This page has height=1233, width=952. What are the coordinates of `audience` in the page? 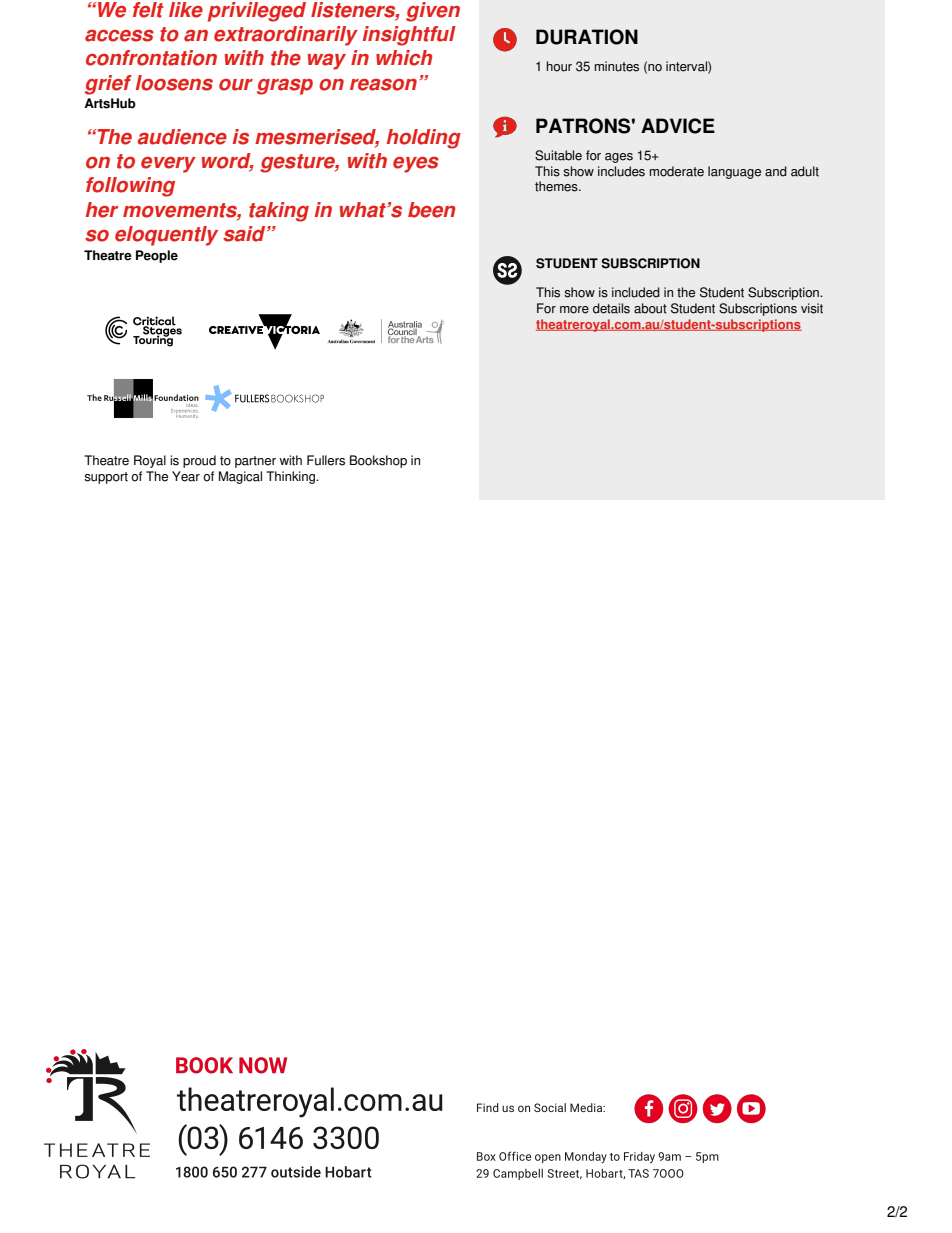 It's located at (182, 137).
